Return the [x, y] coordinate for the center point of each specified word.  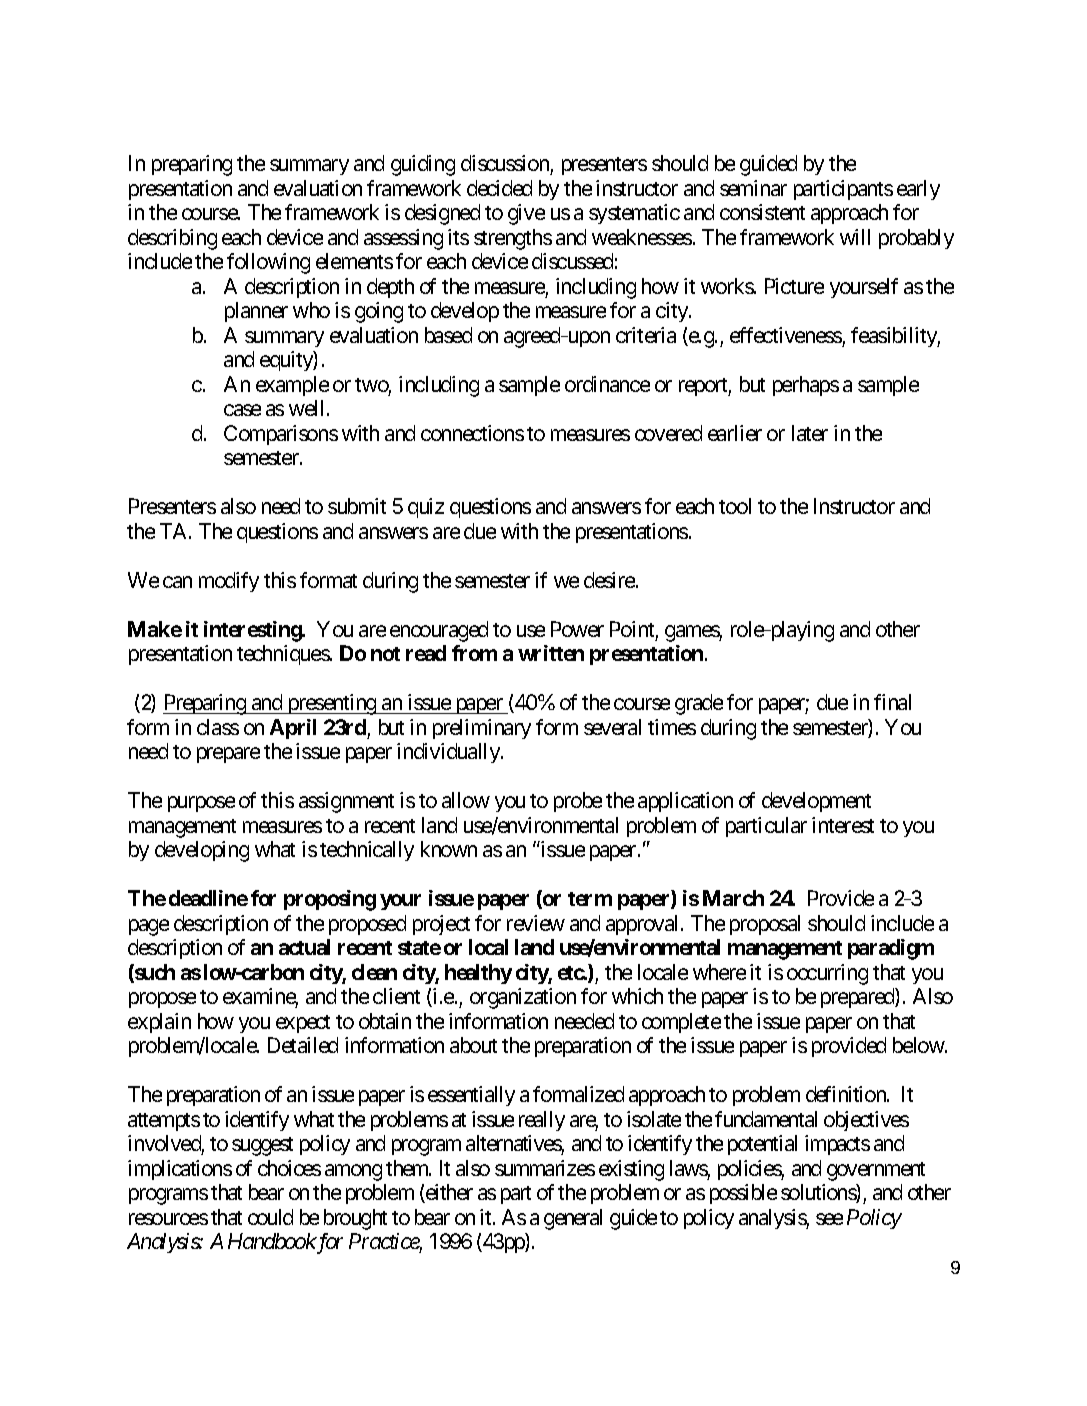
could [270, 1217]
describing [172, 239]
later [810, 433]
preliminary [482, 729]
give [526, 214]
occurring [827, 974]
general [573, 1219]
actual [304, 947]
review [536, 923]
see [829, 1219]
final [892, 702]
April [293, 729]
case [242, 410]
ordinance [607, 384]
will [855, 237]
